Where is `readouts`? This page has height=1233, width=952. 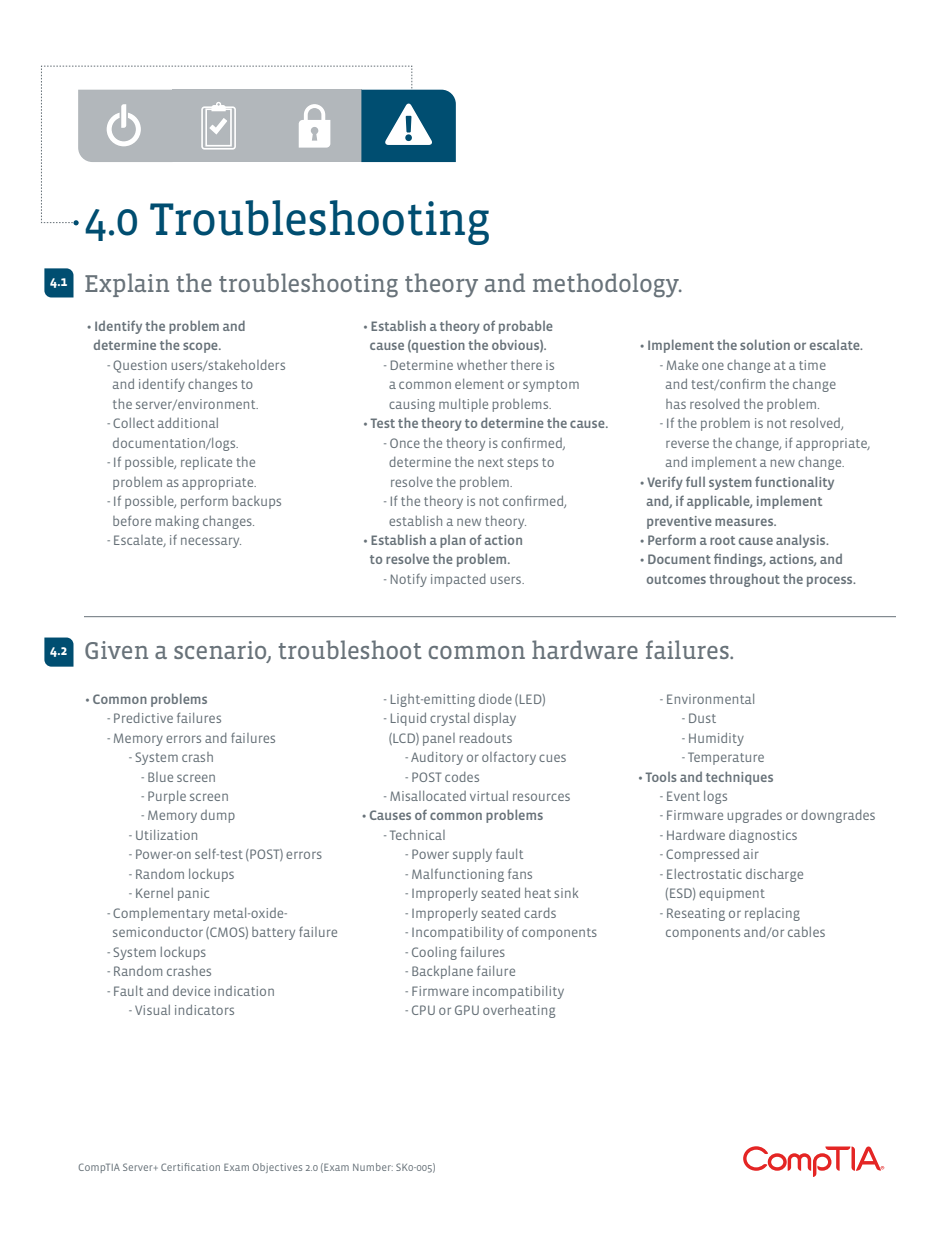
readouts is located at coordinates (486, 738).
